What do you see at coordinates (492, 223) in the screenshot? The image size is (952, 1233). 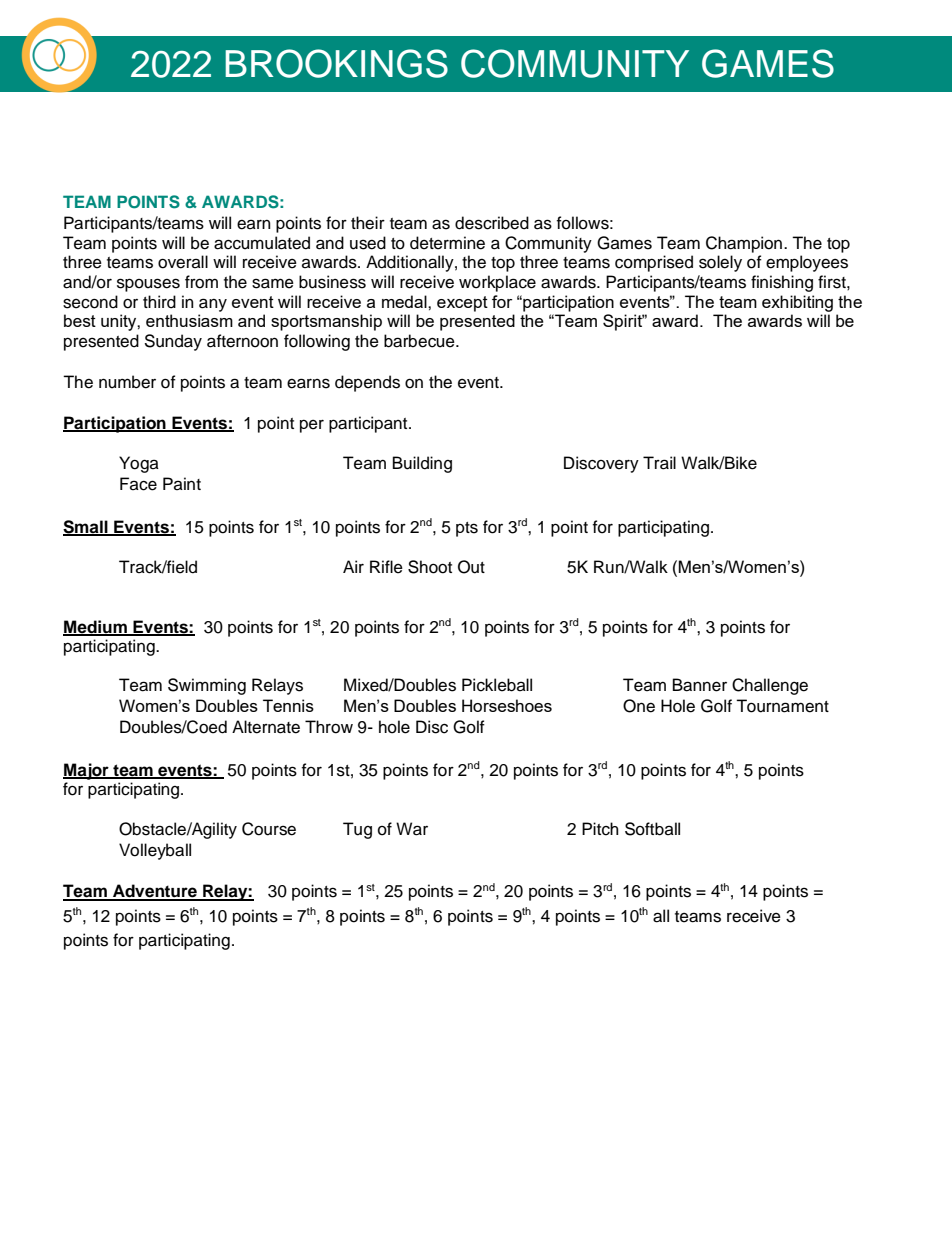 I see `described` at bounding box center [492, 223].
